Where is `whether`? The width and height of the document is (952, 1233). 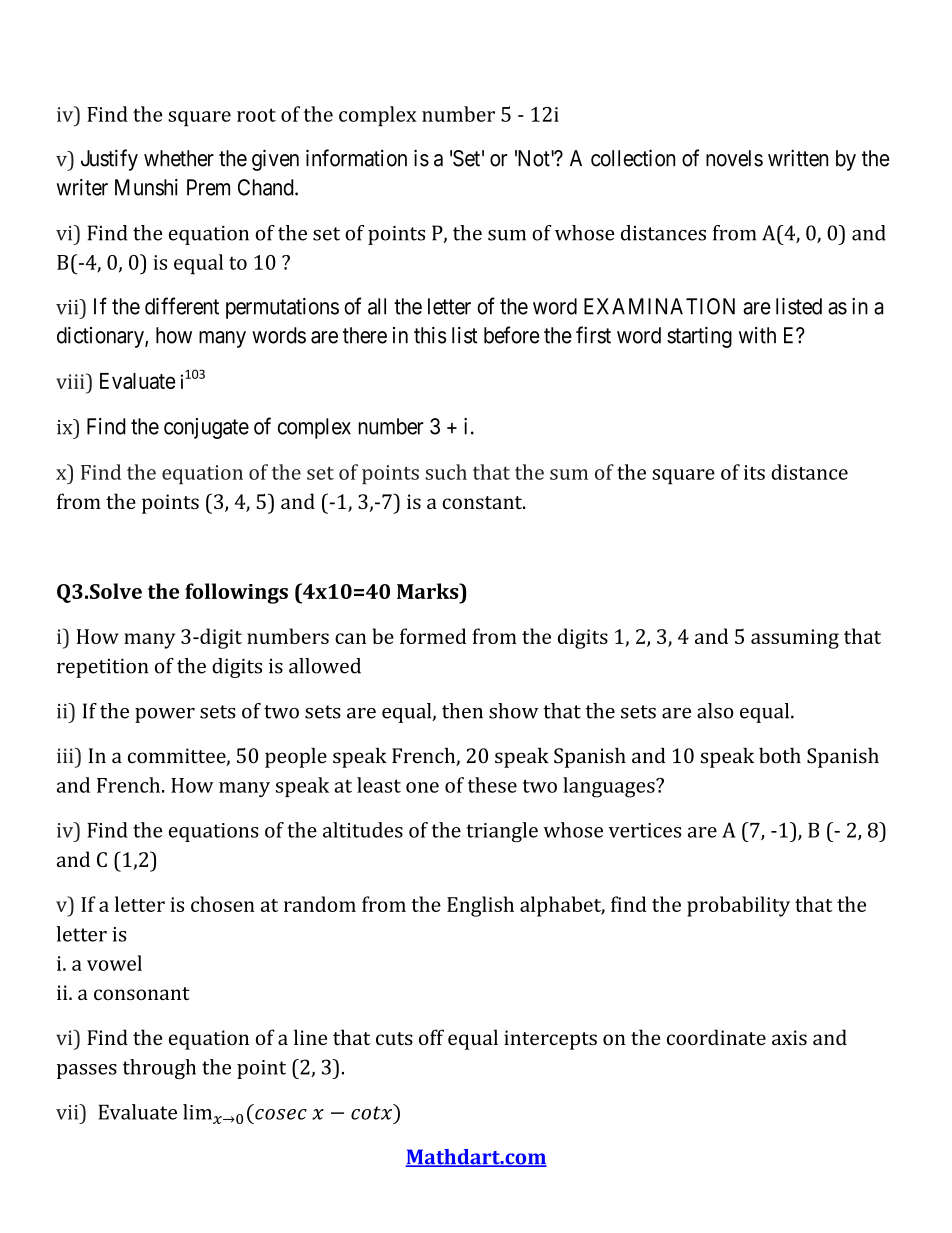
whether is located at coordinates (179, 158).
